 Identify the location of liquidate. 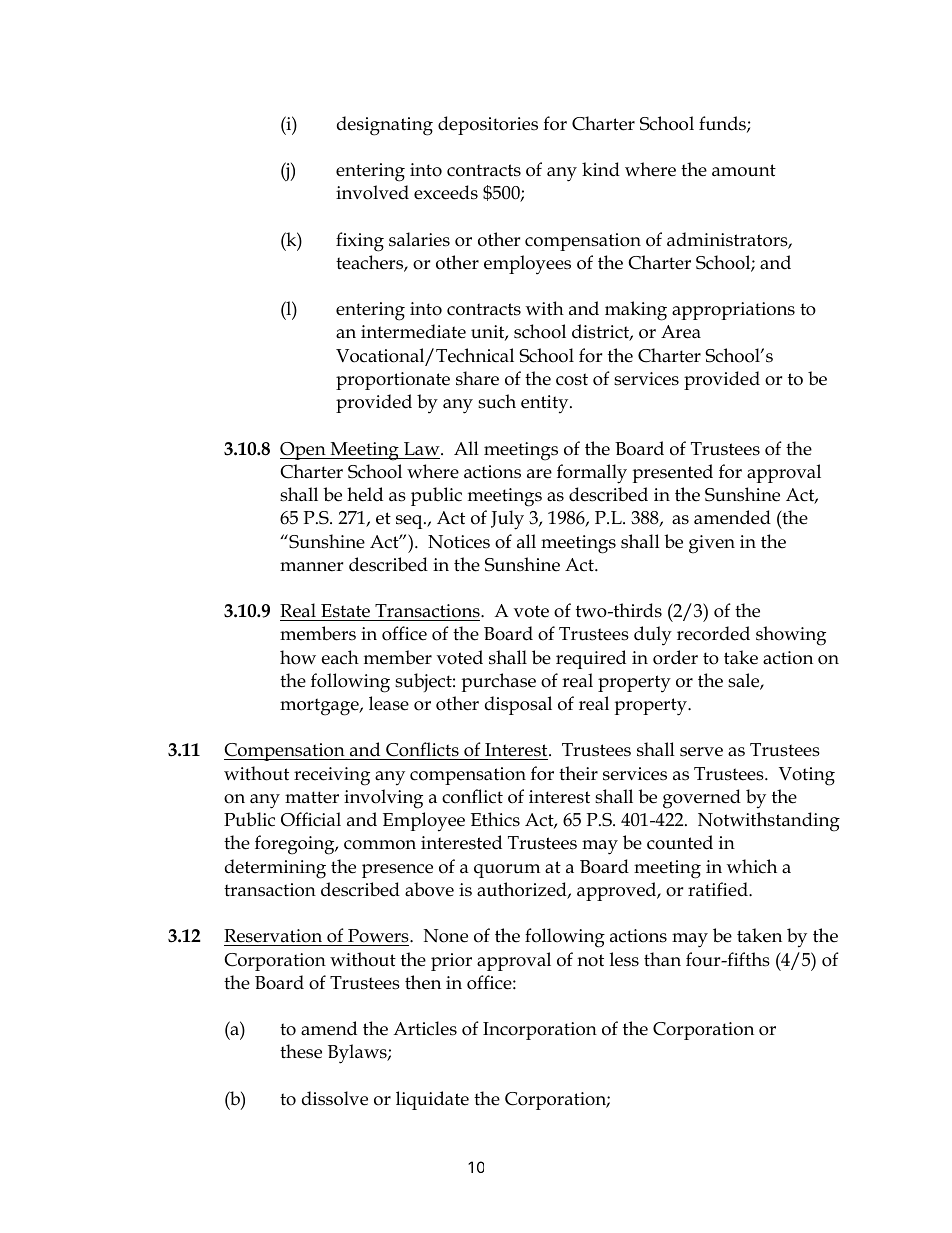
(432, 1100).
